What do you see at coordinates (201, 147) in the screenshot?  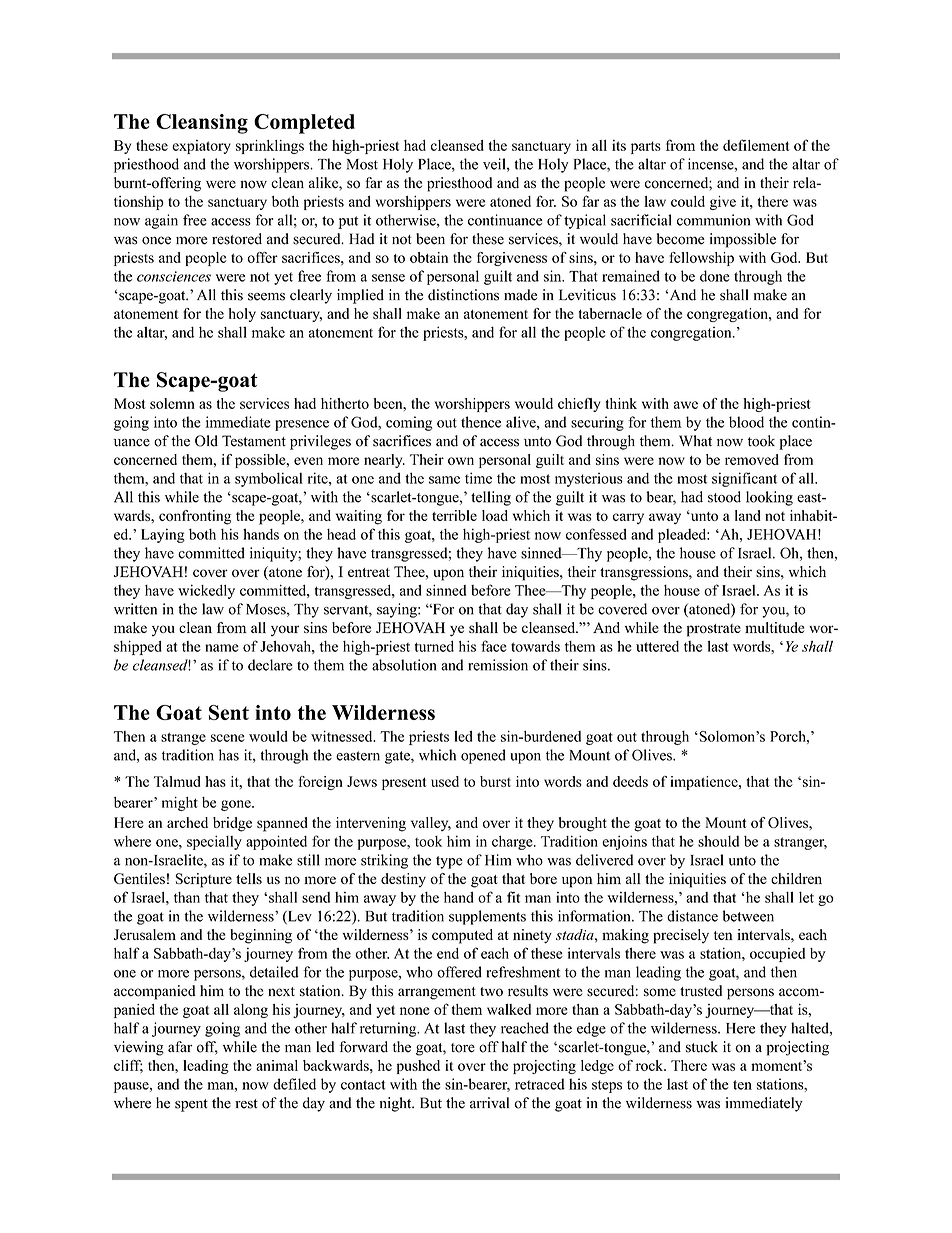 I see `expiatory` at bounding box center [201, 147].
